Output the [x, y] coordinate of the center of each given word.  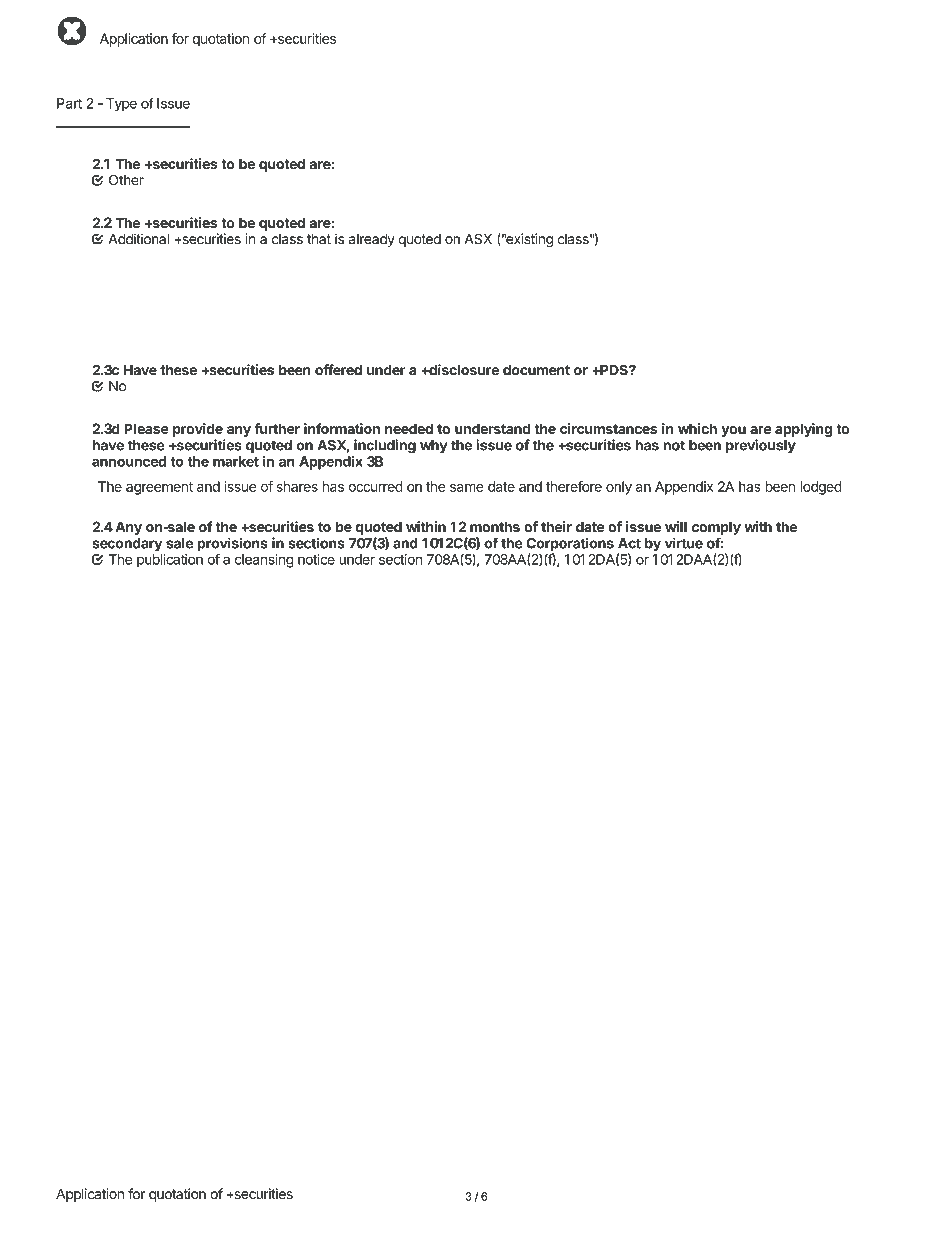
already [372, 240]
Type [121, 105]
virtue [684, 543]
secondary [127, 545]
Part [69, 103]
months [495, 526]
